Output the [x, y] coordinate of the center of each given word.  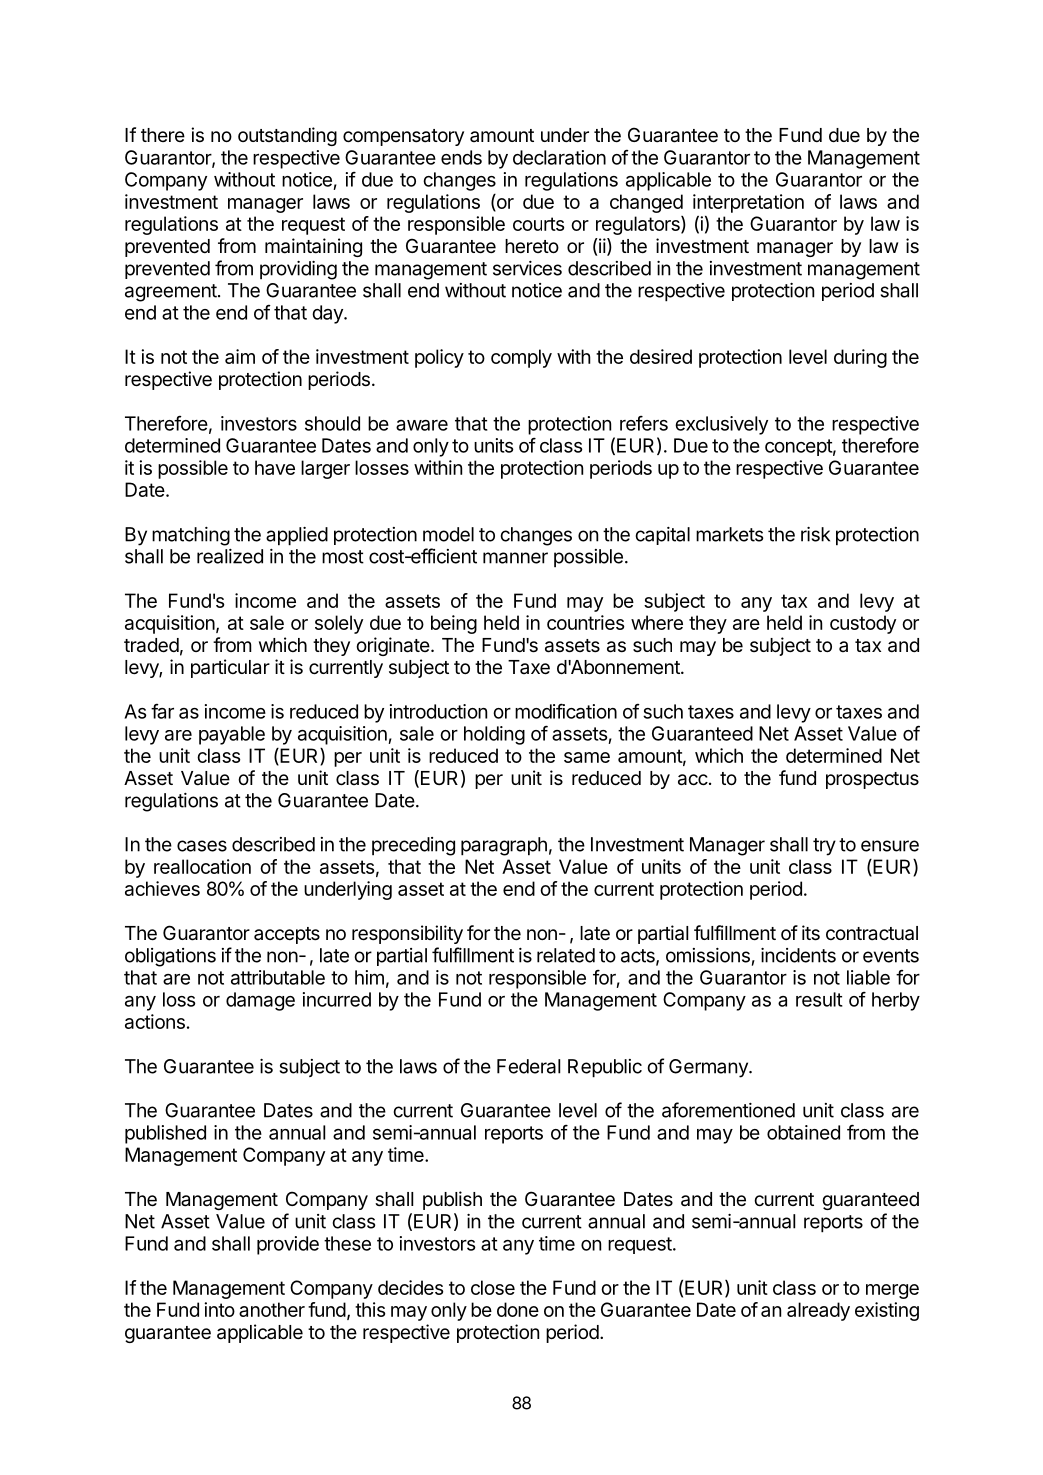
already [818, 1311]
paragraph [504, 846]
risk [815, 534]
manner [515, 558]
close [493, 1287]
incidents [798, 955]
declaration [559, 157]
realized [230, 556]
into [219, 1309]
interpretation [748, 203]
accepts [287, 935]
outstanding [287, 136]
